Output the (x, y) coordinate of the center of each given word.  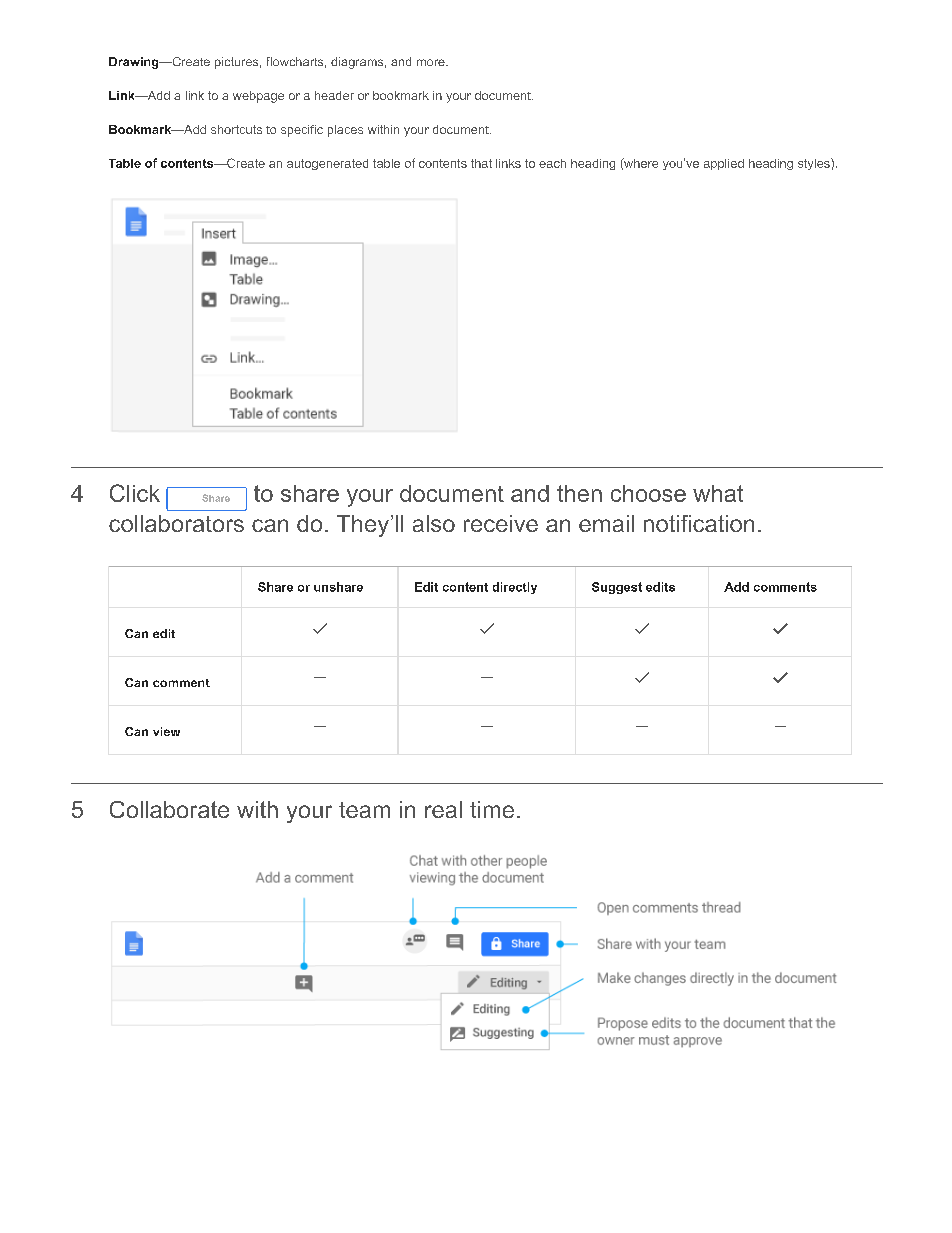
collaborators (176, 523)
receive (501, 523)
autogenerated (327, 164)
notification (699, 523)
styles (815, 164)
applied (724, 164)
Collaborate (169, 809)
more (432, 62)
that (481, 163)
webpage (258, 97)
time (492, 809)
